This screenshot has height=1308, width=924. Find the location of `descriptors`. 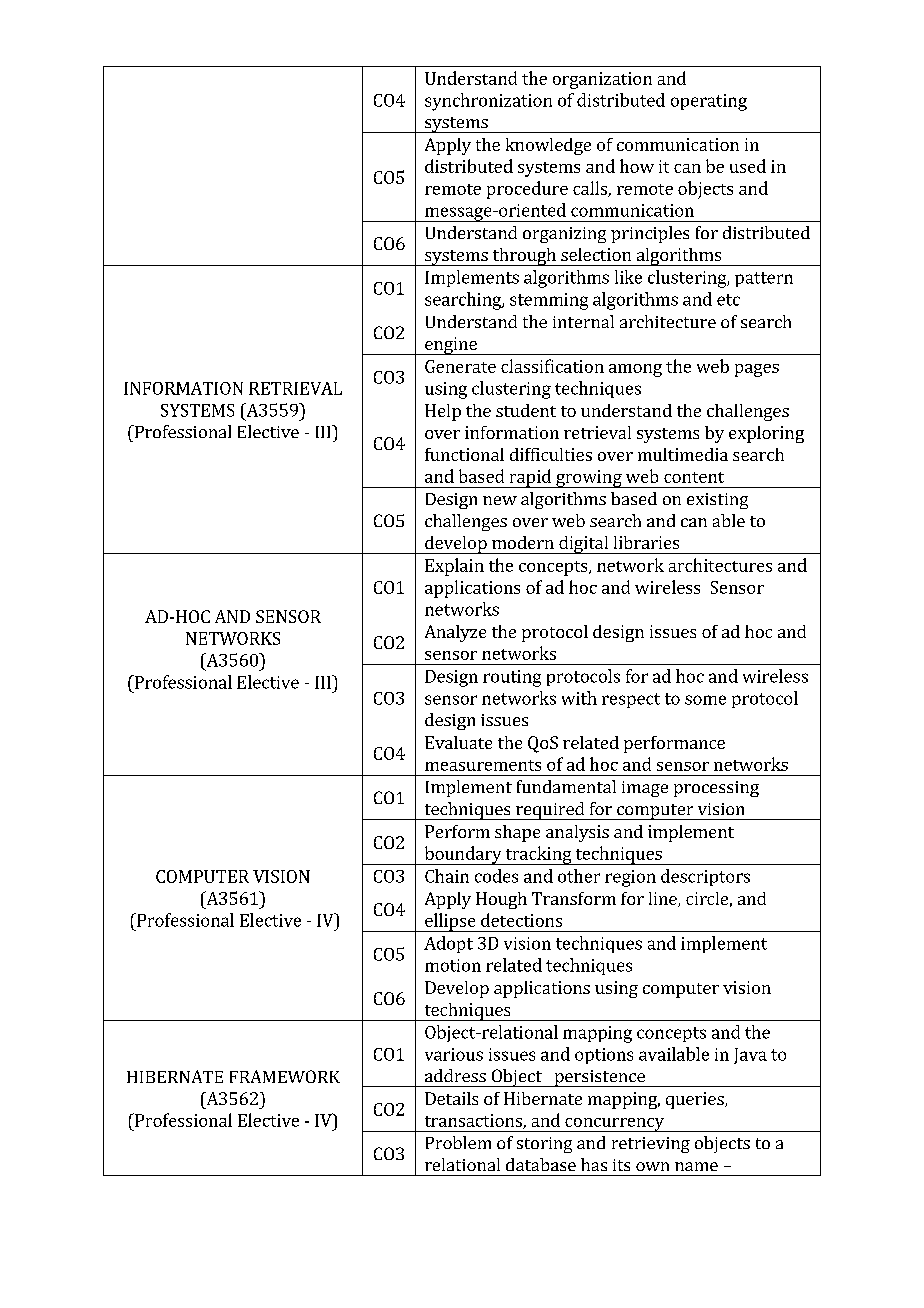

descriptors is located at coordinates (705, 877).
